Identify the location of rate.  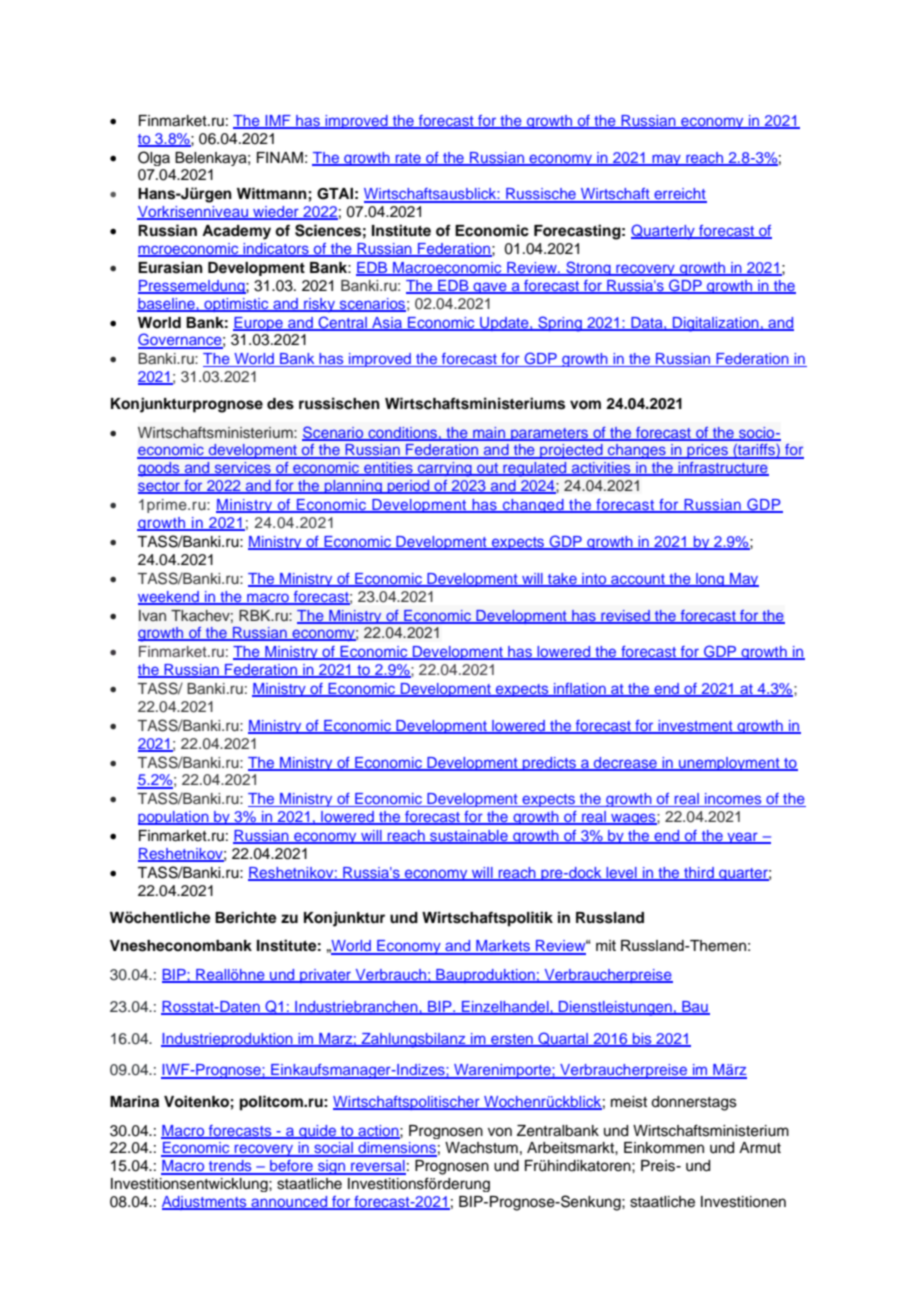
(408, 159).
